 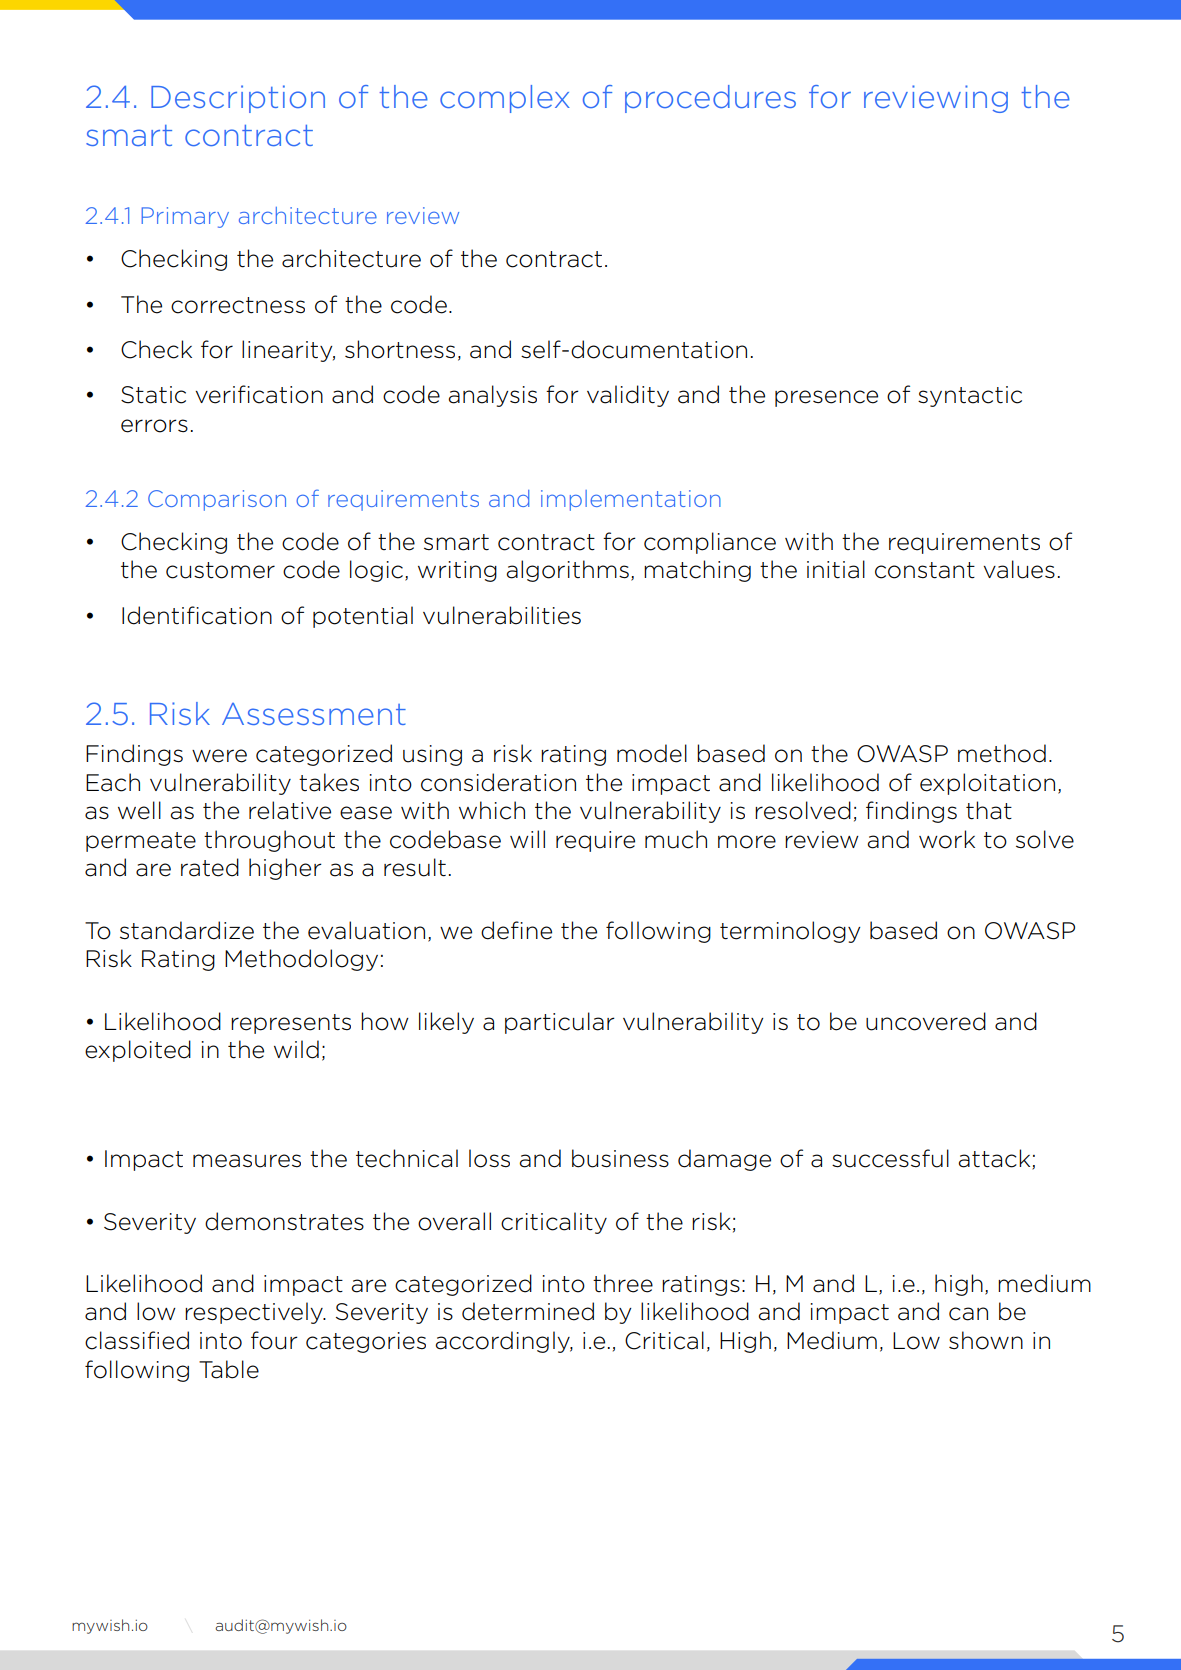 I want to click on Description, so click(x=238, y=99).
